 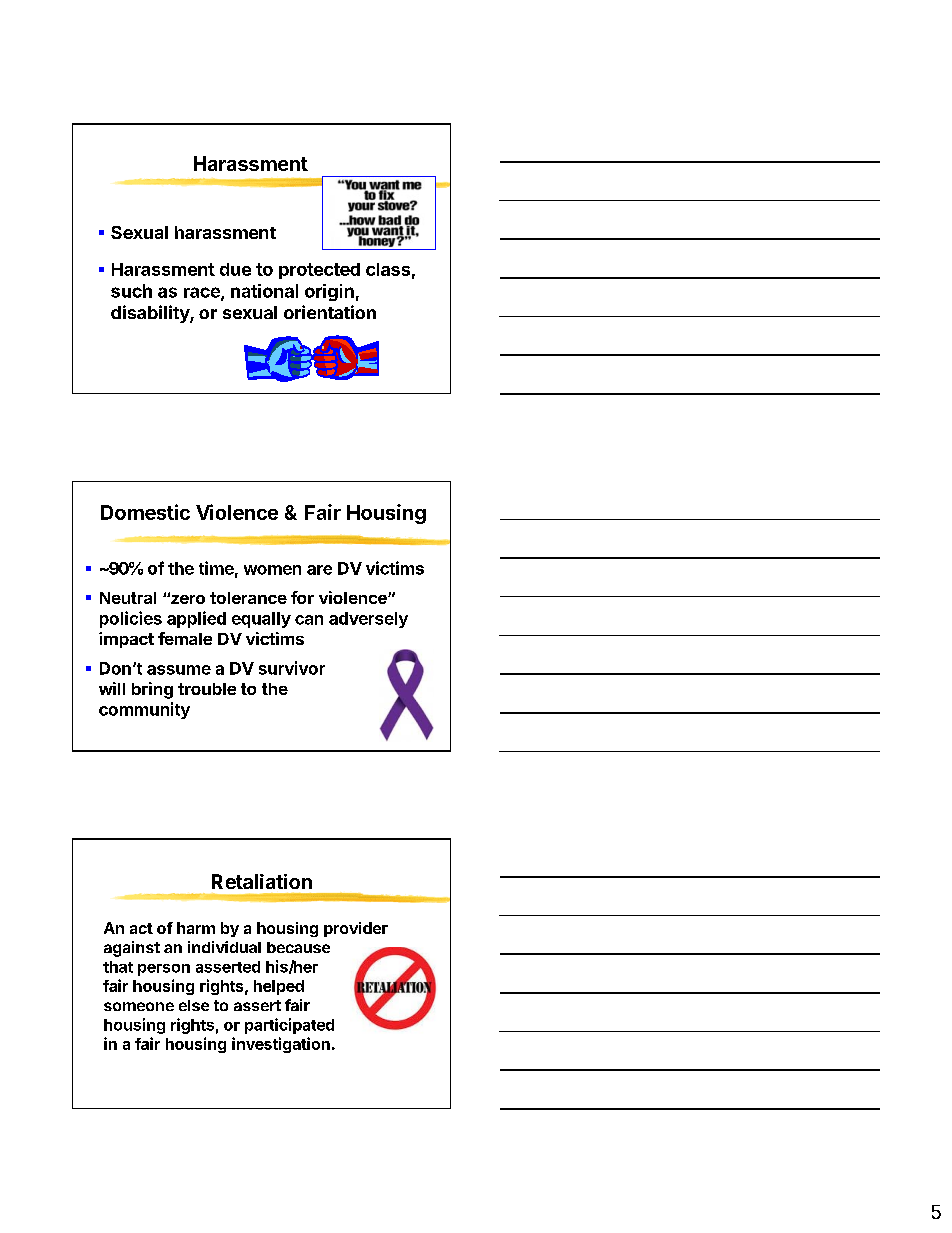 I want to click on origin, so click(x=329, y=292).
